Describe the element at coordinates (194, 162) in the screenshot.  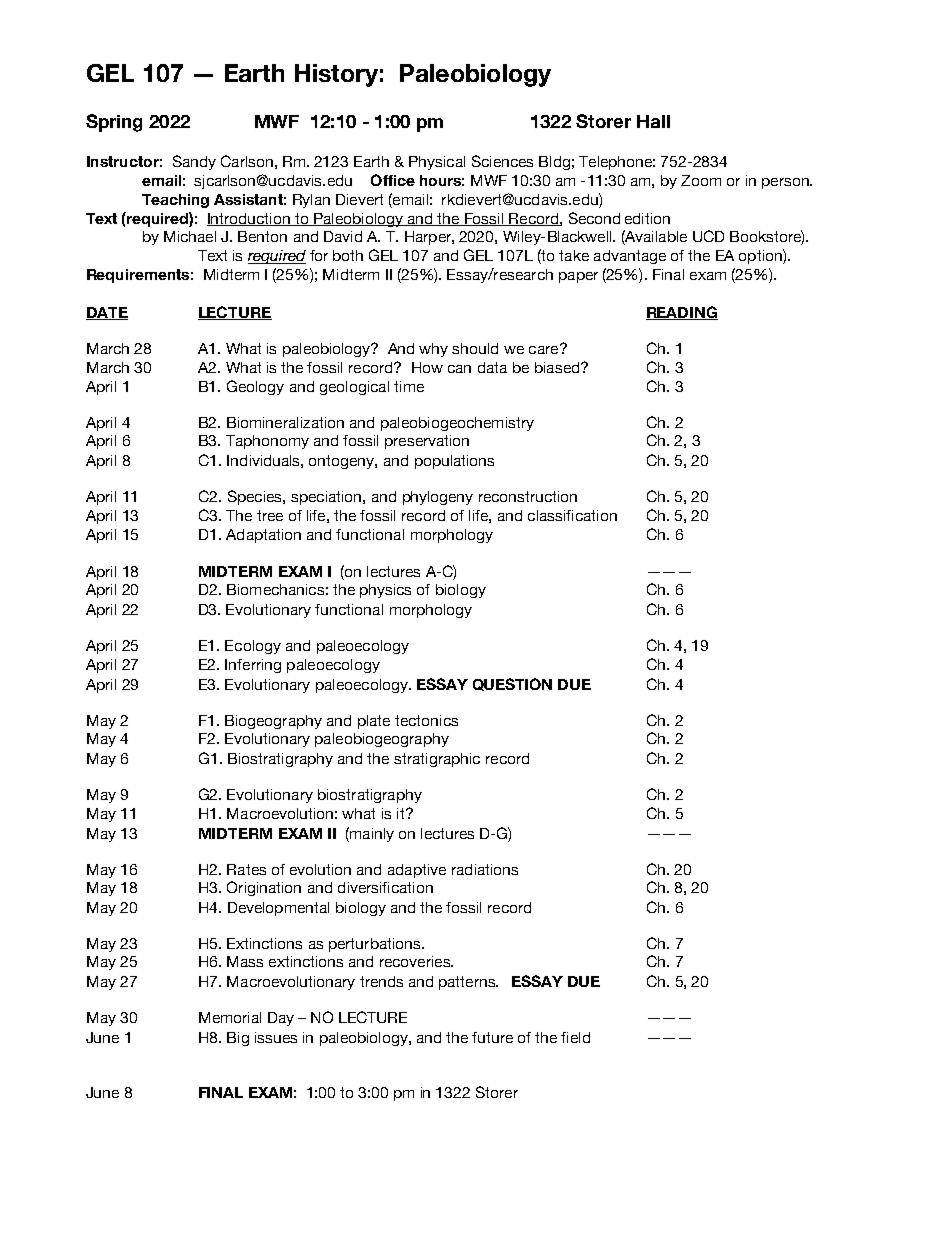
I see `Sandy` at that location.
